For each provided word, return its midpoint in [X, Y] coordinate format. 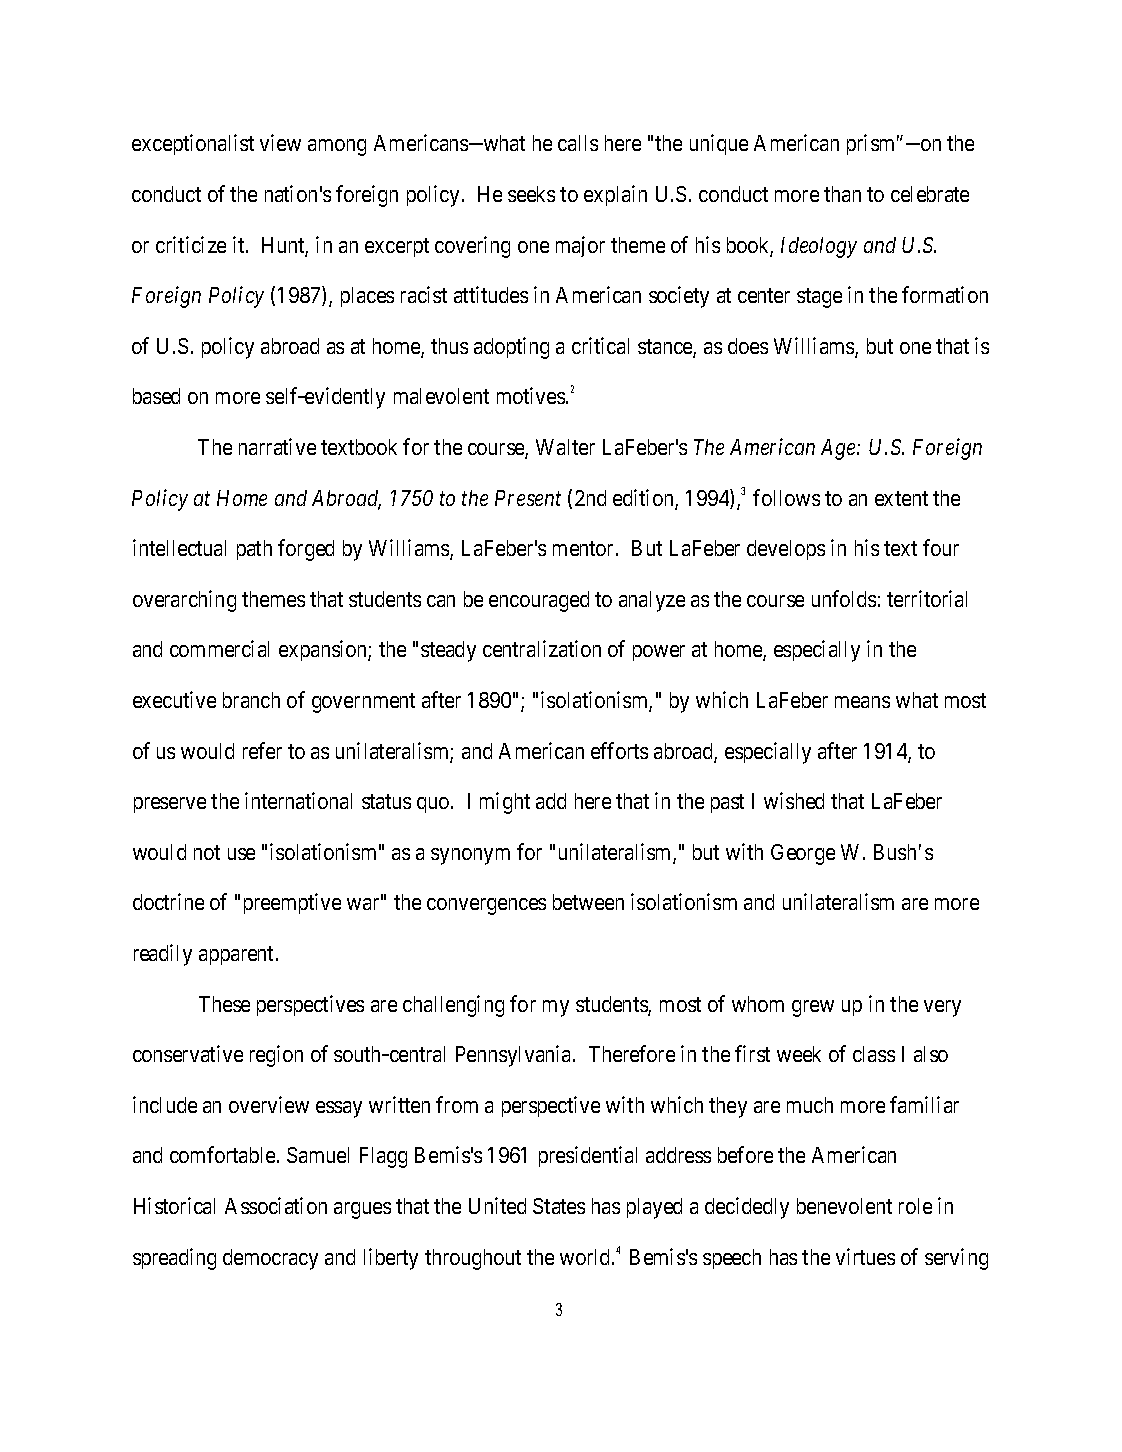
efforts [619, 750]
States [559, 1206]
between [588, 902]
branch [251, 700]
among [337, 147]
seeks [531, 194]
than [842, 194]
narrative [277, 446]
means [862, 702]
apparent [238, 955]
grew [813, 1008]
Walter [565, 447]
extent [901, 498]
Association [276, 1205]
